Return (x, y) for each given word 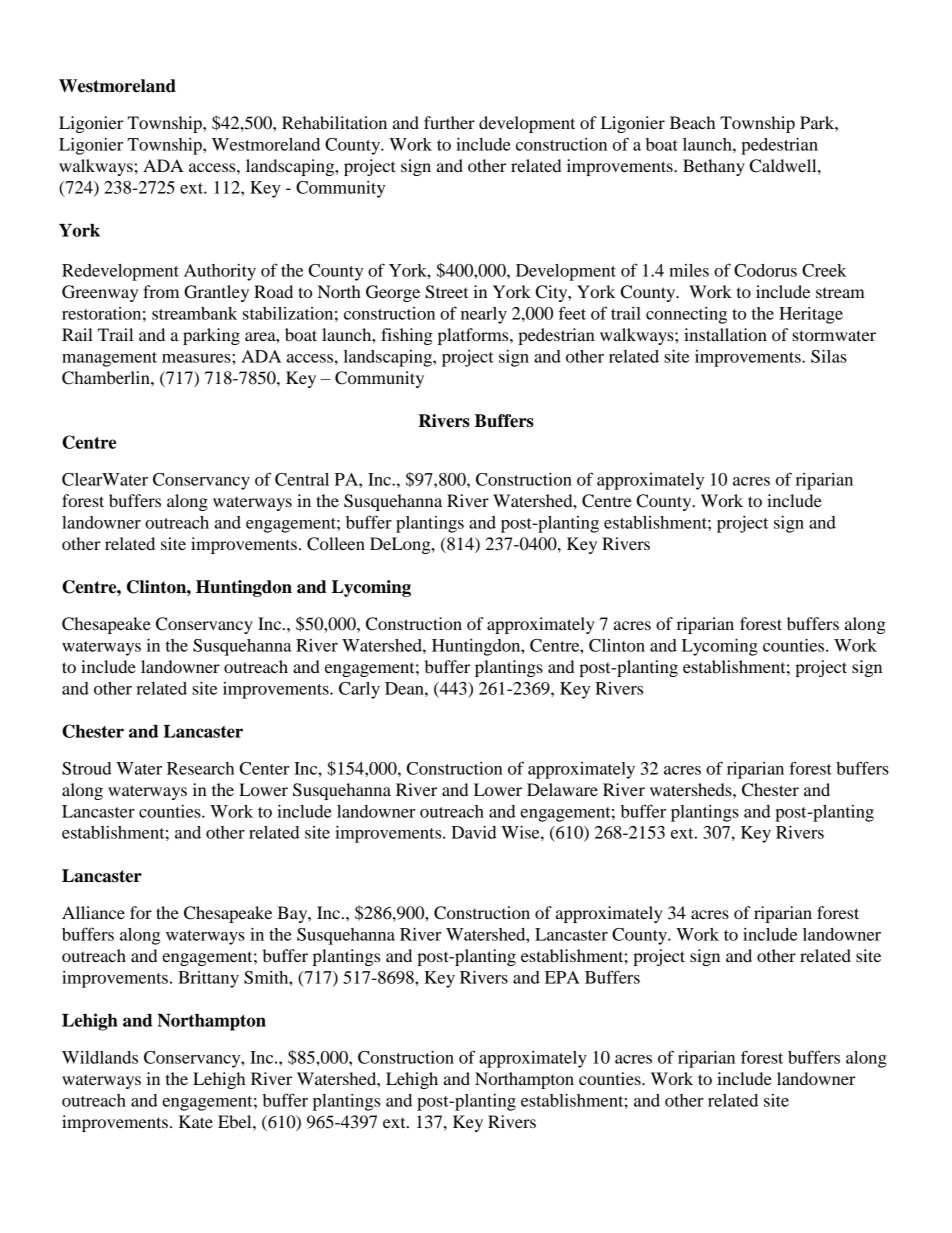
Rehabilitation (334, 122)
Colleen (336, 544)
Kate (196, 1121)
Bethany (714, 167)
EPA (562, 977)
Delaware (562, 789)
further (449, 122)
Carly (359, 690)
